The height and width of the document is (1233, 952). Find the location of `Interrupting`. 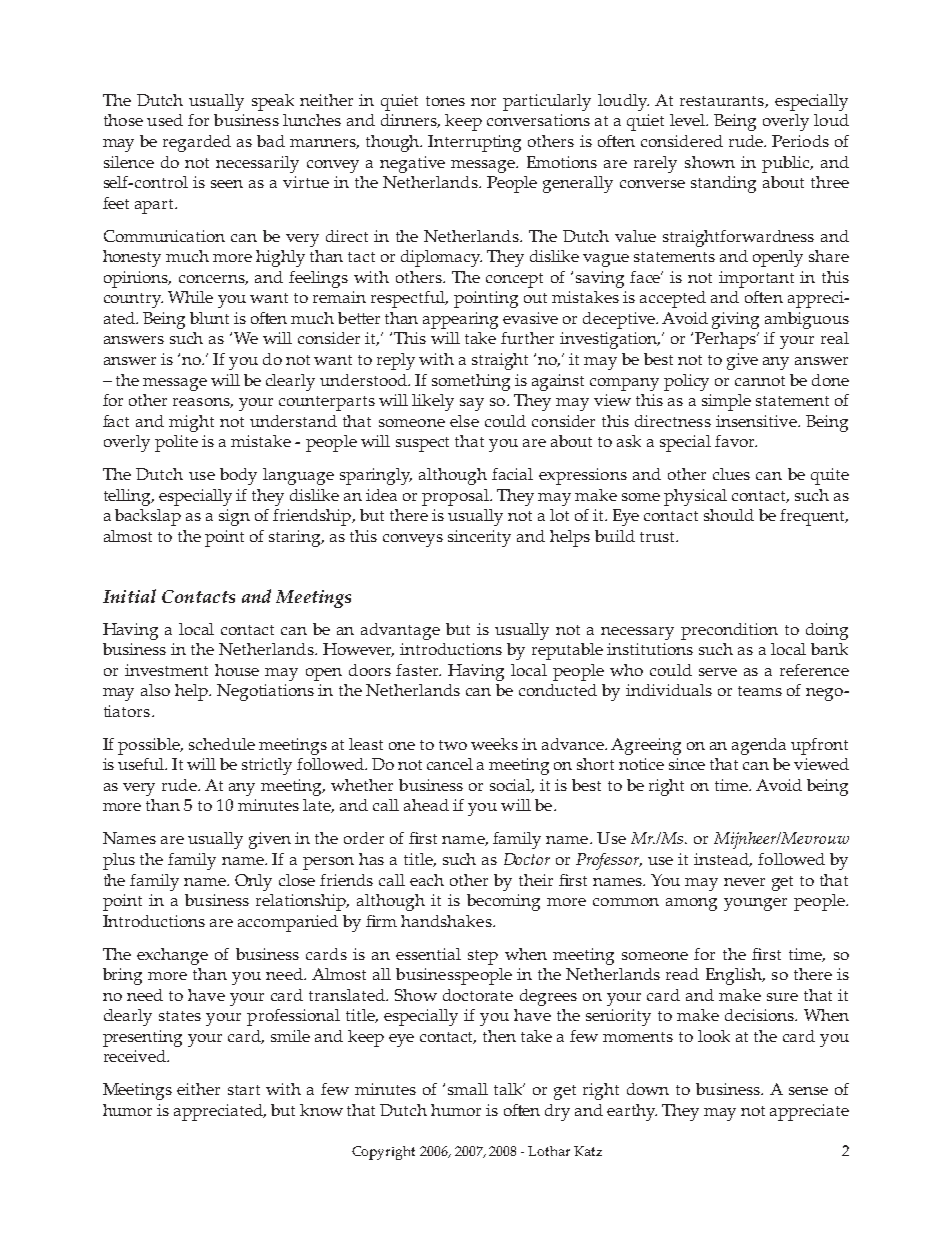

Interrupting is located at coordinates (474, 143).
